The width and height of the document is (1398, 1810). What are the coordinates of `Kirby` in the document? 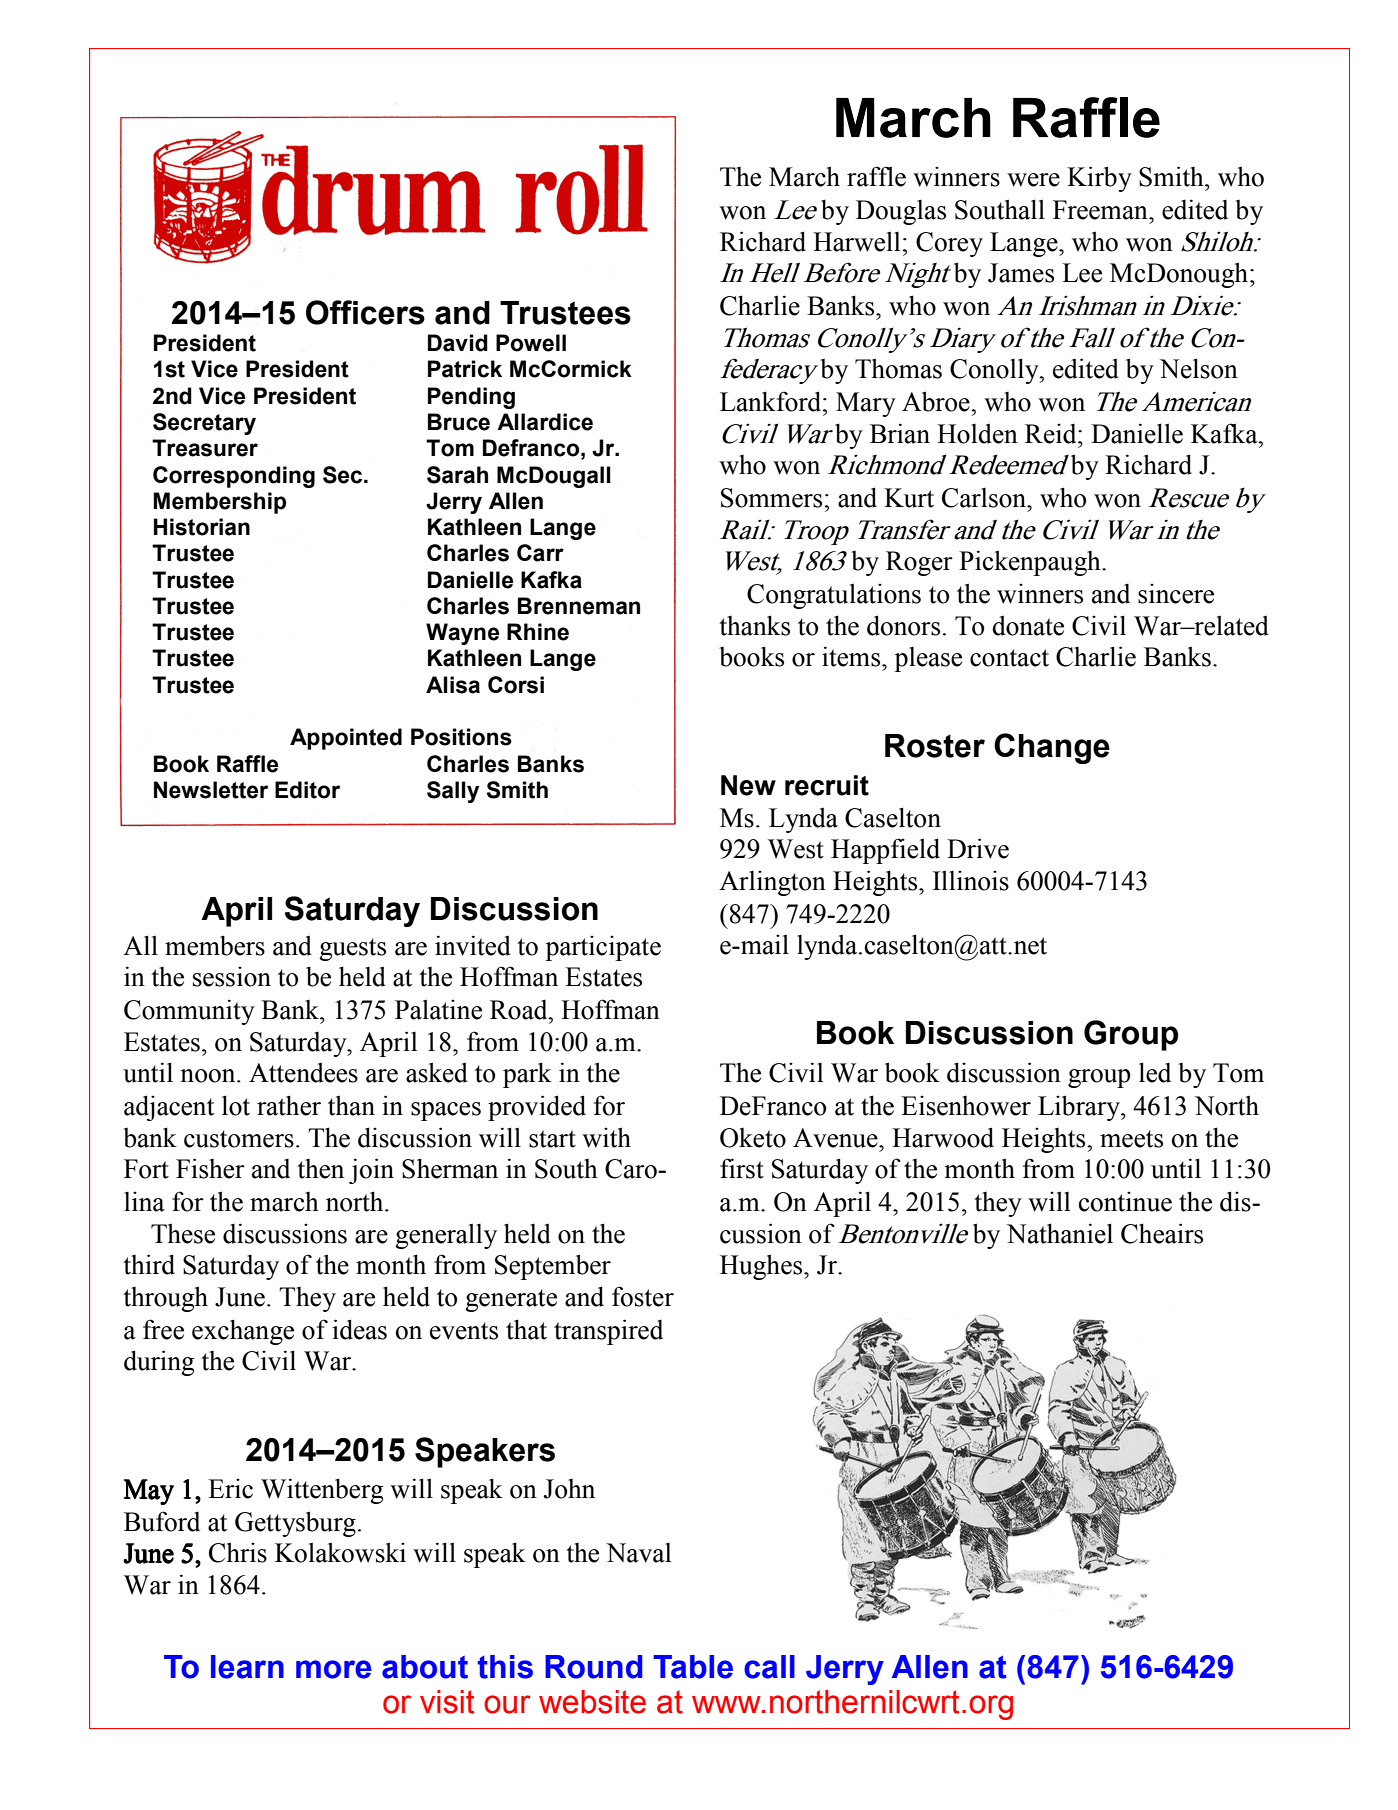 It's located at (1099, 179).
